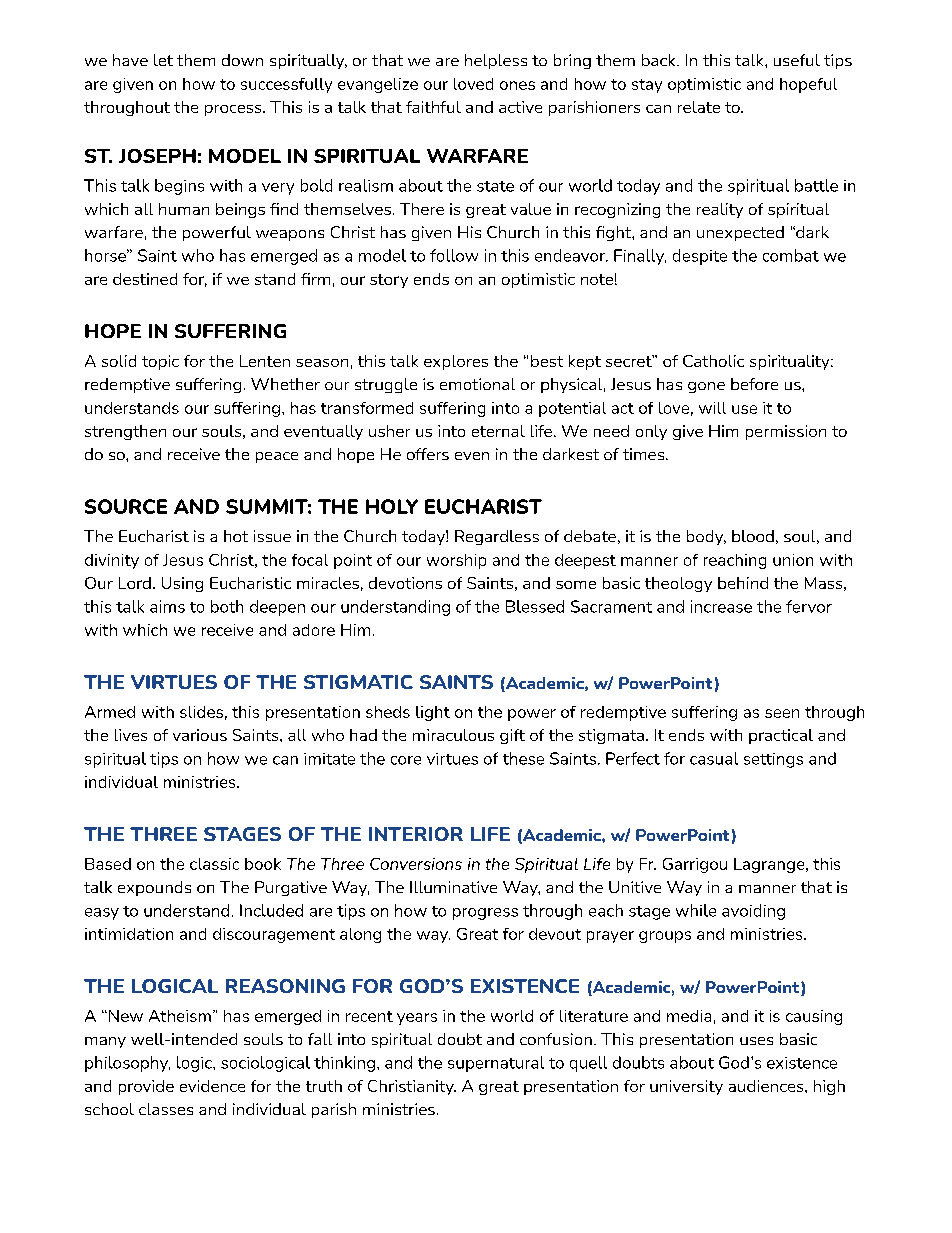 This image has height=1233, width=952. What do you see at coordinates (496, 1064) in the image?
I see `supernatural` at bounding box center [496, 1064].
